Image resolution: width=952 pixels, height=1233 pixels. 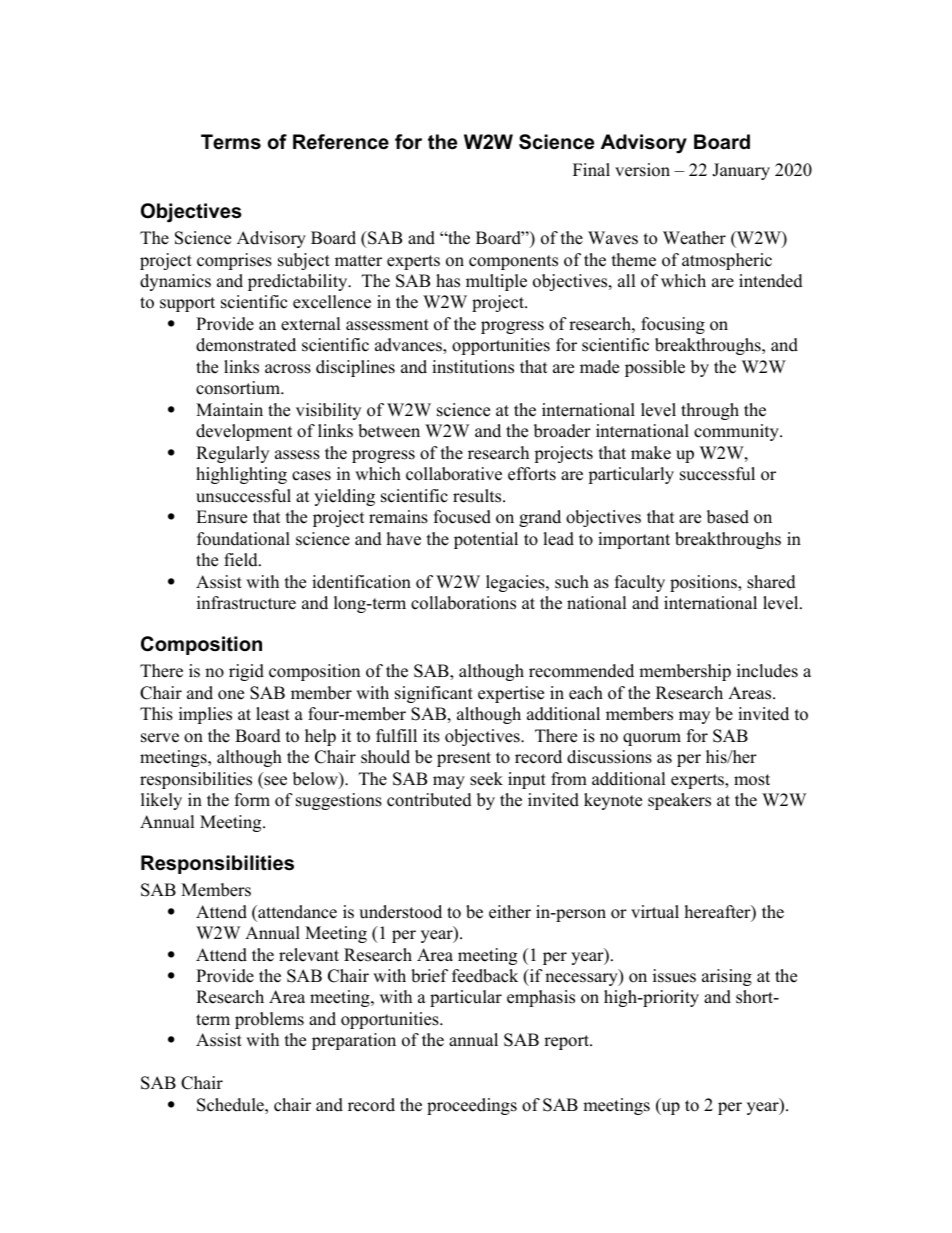 What do you see at coordinates (673, 325) in the screenshot?
I see `focusing` at bounding box center [673, 325].
